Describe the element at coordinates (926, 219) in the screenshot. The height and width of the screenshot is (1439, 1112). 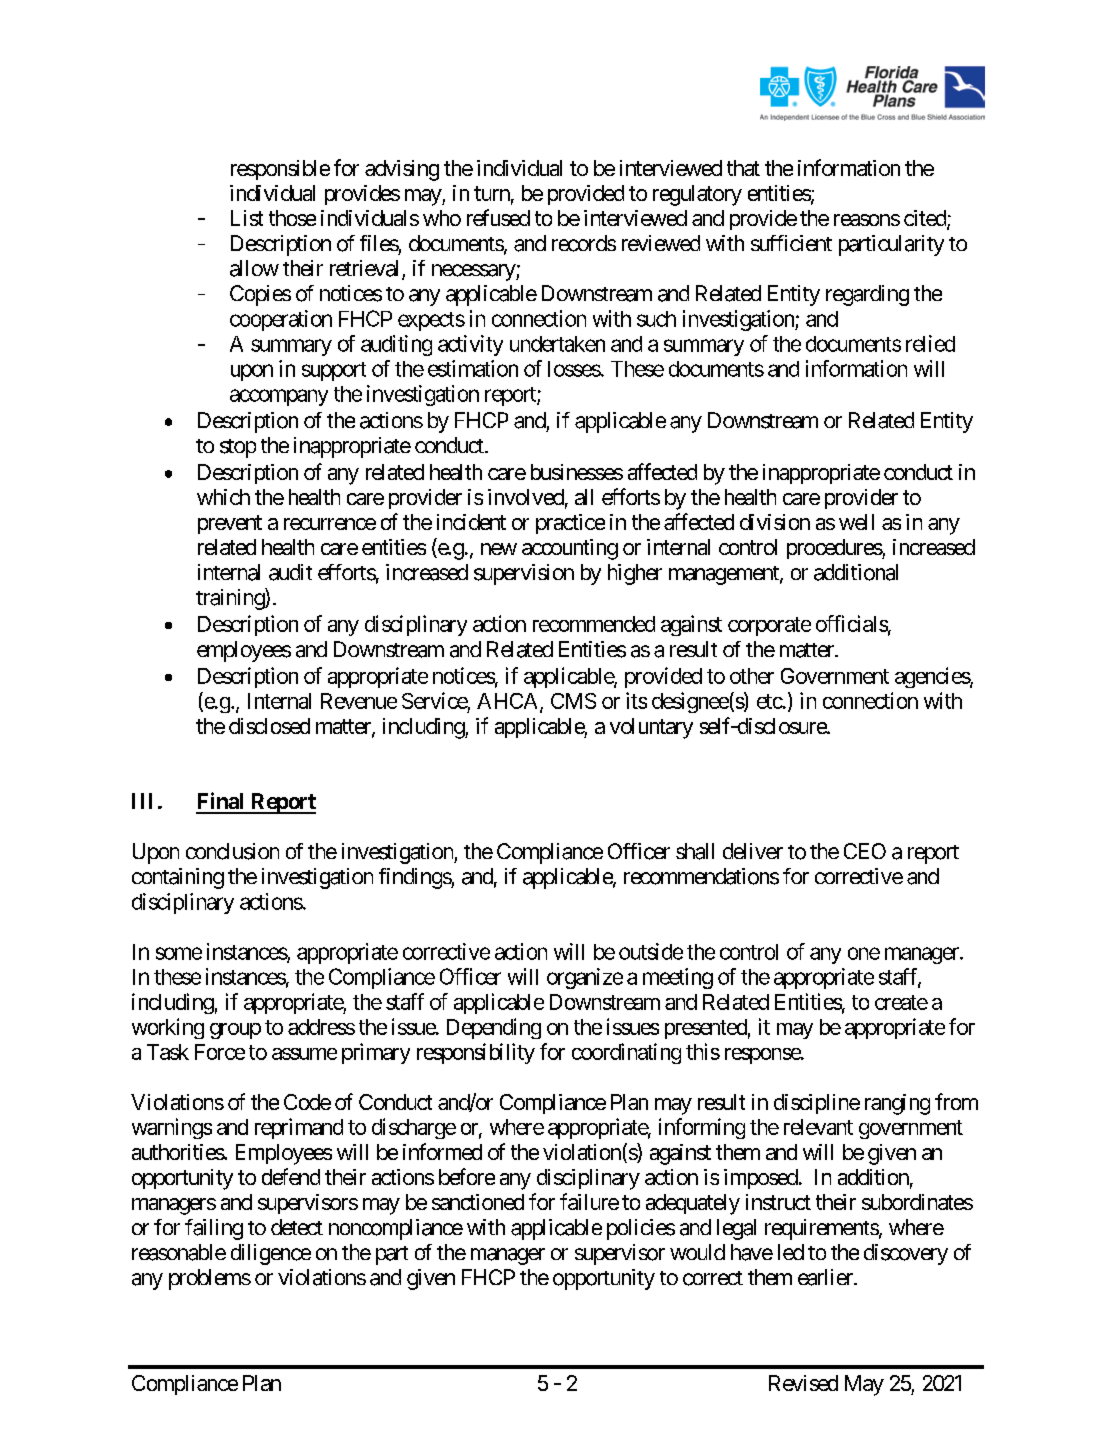
I see `cited` at that location.
